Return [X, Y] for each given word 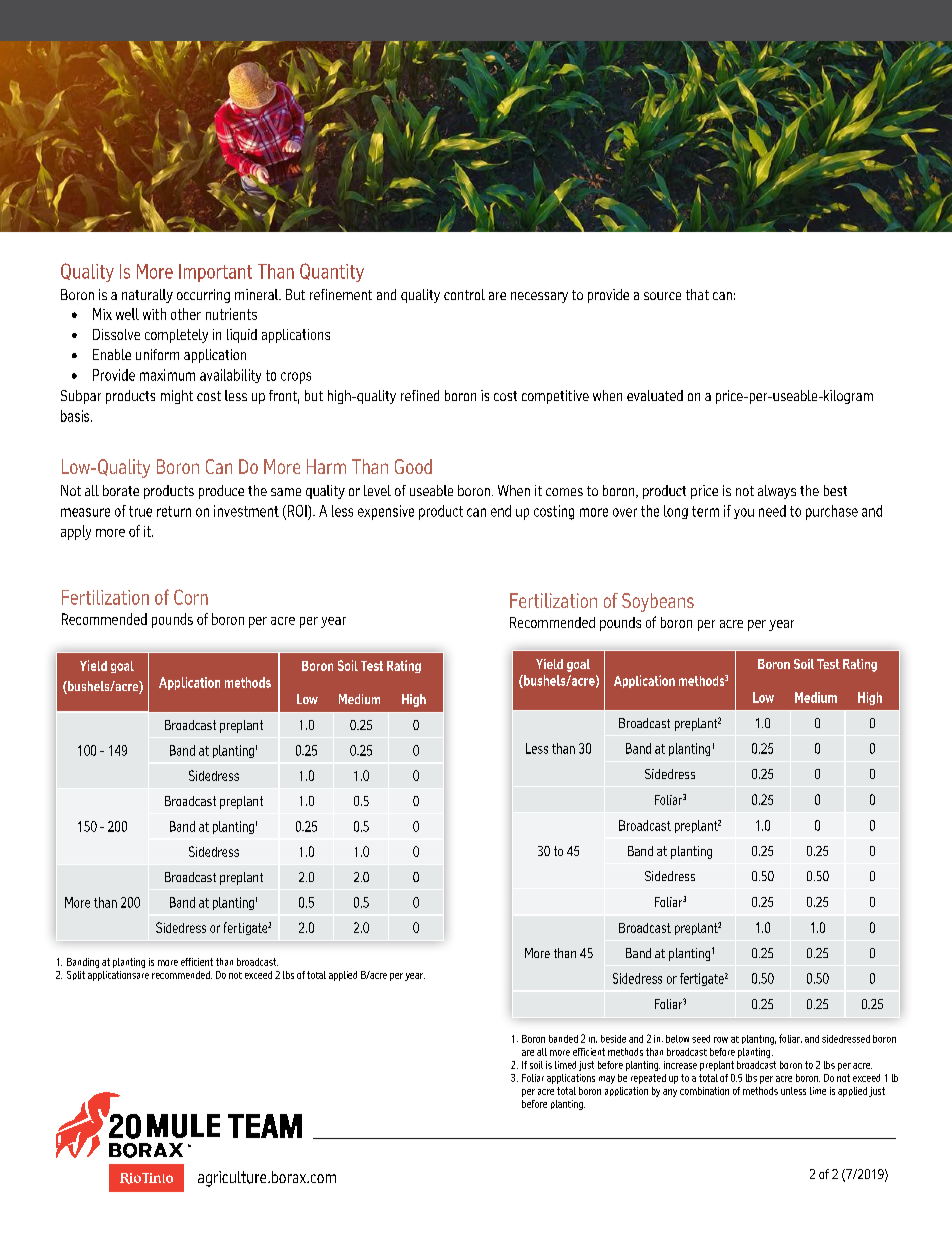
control [464, 294]
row [721, 1040]
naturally [147, 296]
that [697, 294]
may [607, 1080]
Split [76, 975]
